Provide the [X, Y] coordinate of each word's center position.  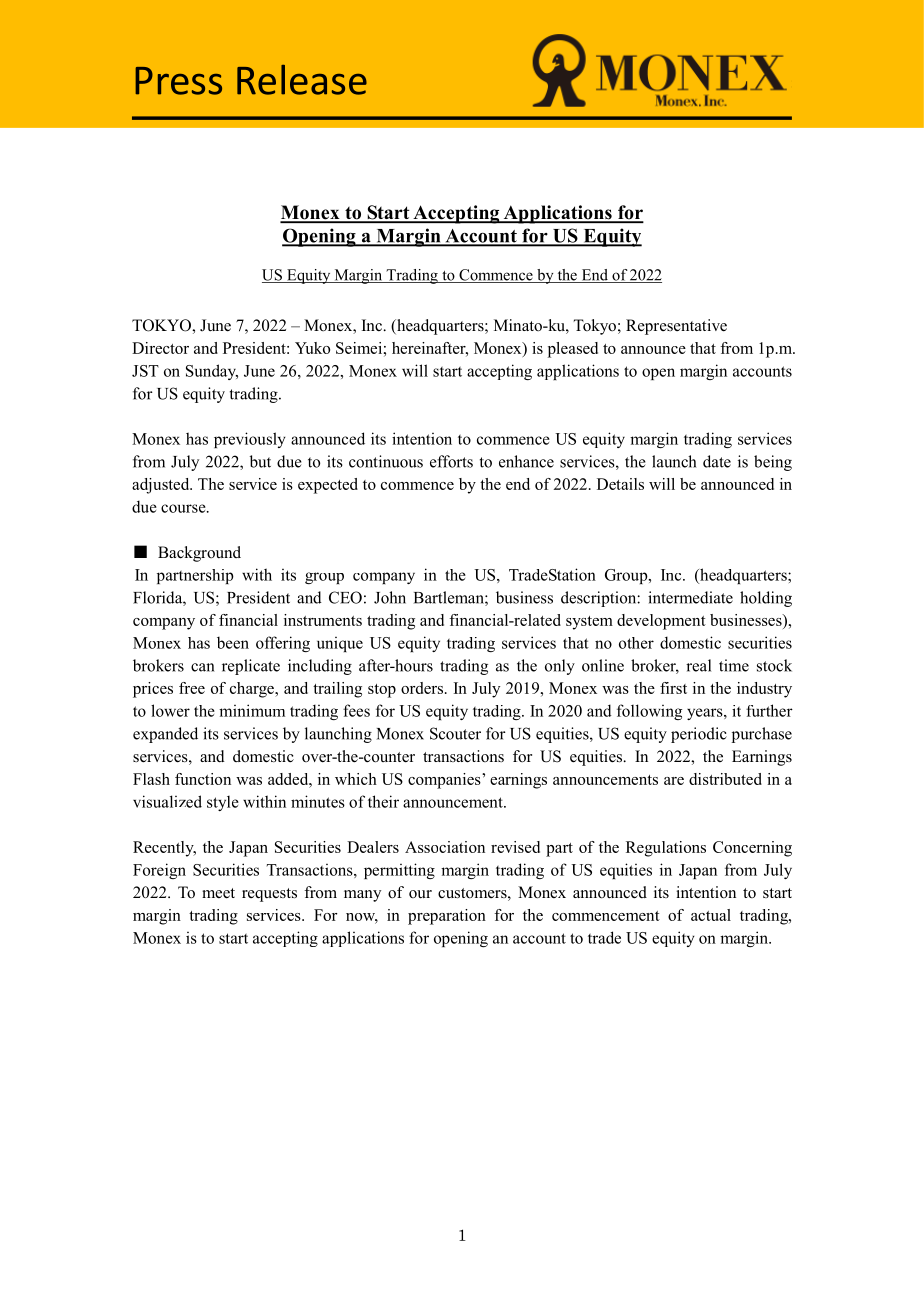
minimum [252, 710]
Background [199, 554]
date [717, 461]
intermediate [690, 597]
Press [178, 81]
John [390, 597]
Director [160, 348]
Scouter [455, 733]
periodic [699, 735]
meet [218, 893]
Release [302, 80]
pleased [573, 350]
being [773, 463]
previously [250, 440]
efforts [451, 461]
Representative [676, 327]
